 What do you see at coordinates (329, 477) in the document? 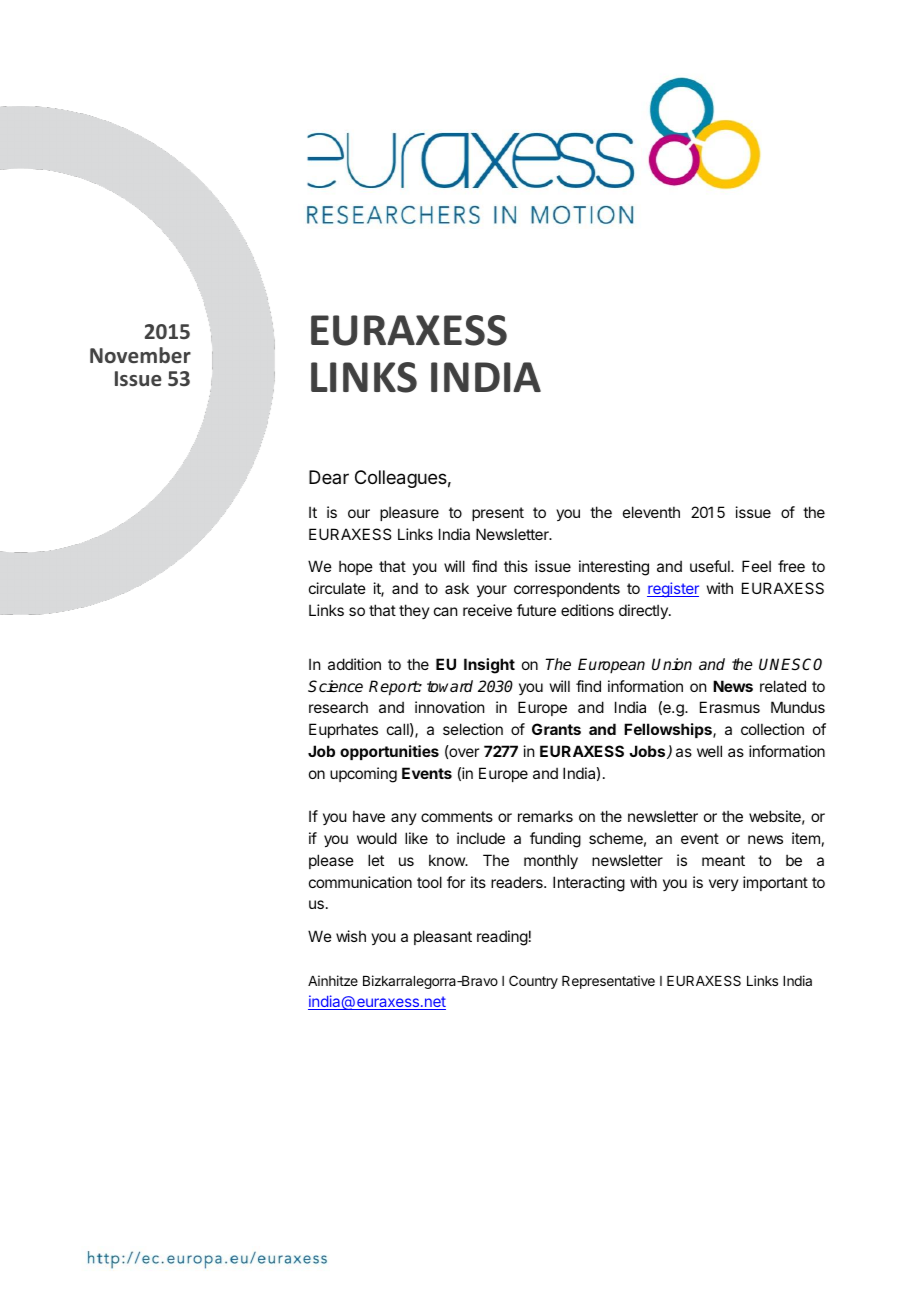
I see `Dear` at bounding box center [329, 477].
